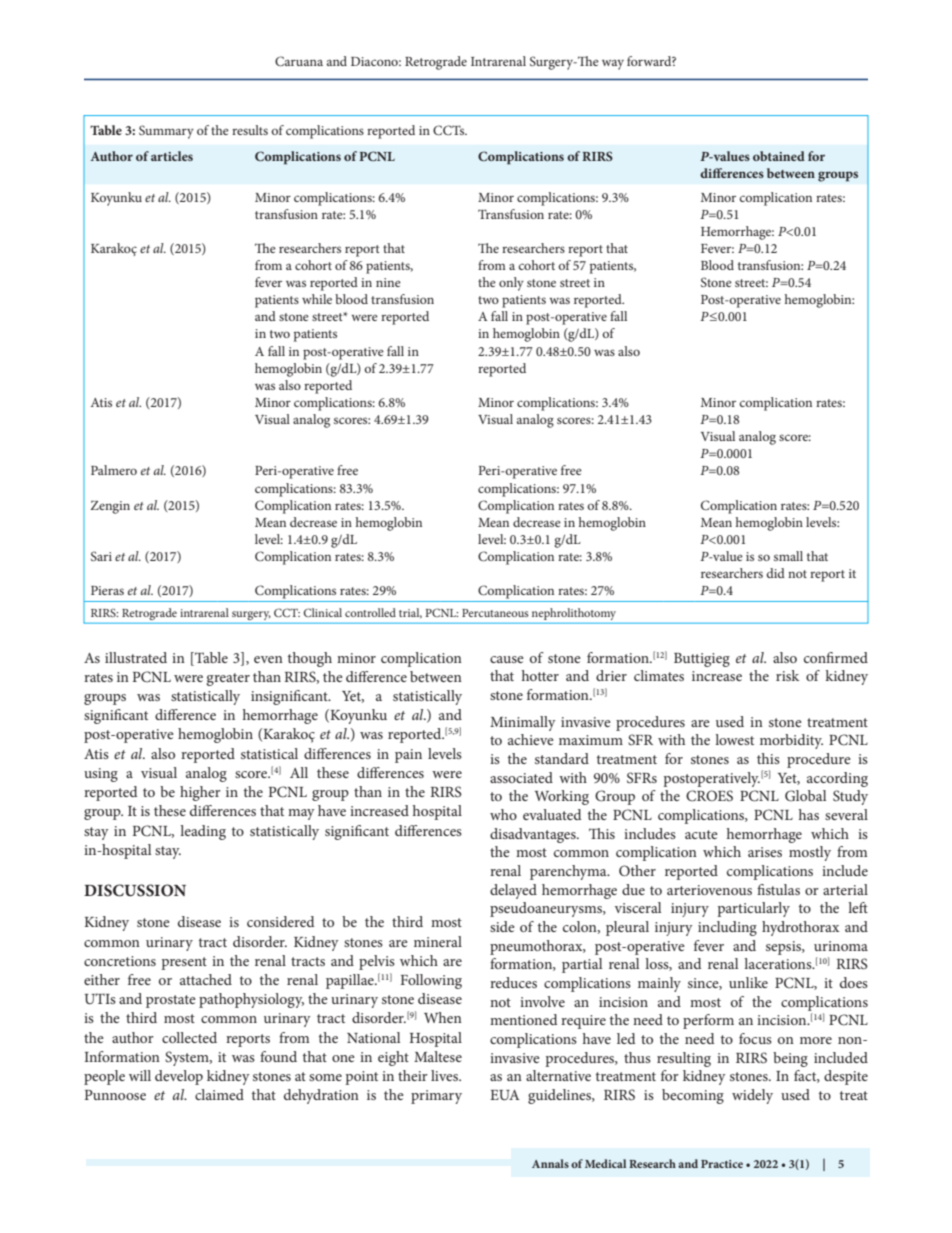  Describe the element at coordinates (101, 556) in the page. I see `Sari` at that location.
